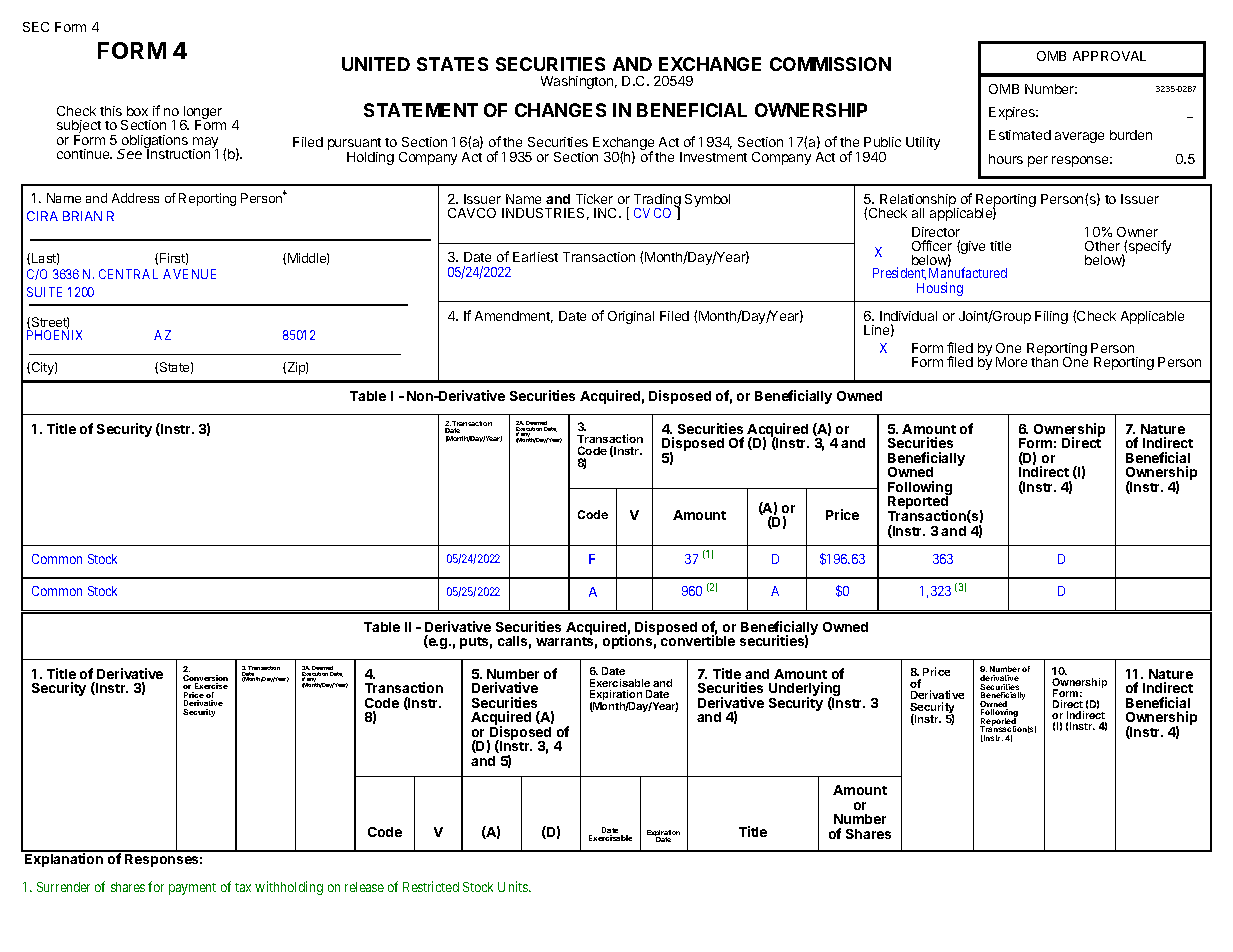  Describe the element at coordinates (631, 317) in the page. I see `Original` at that location.
